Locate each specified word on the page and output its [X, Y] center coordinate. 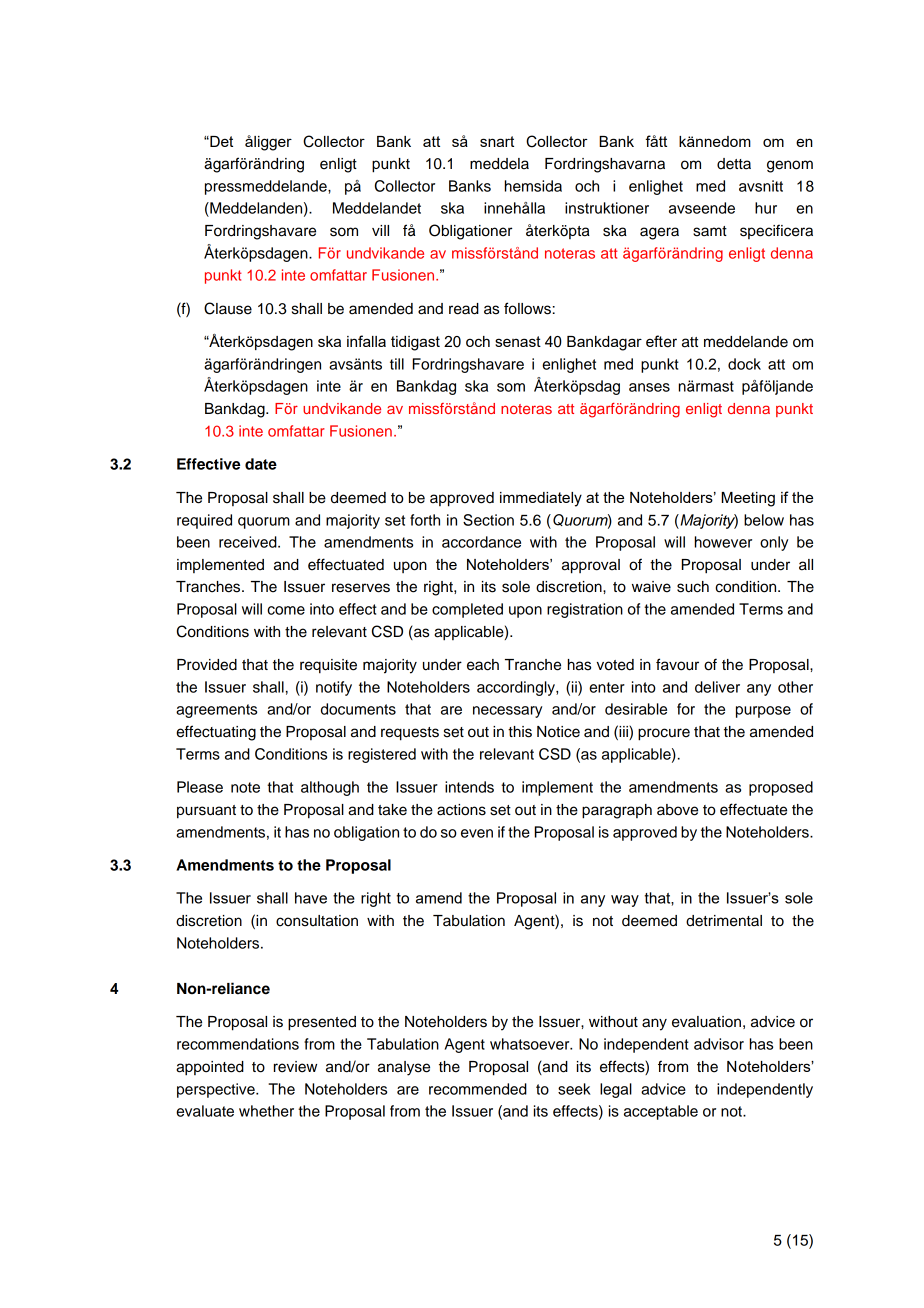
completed [467, 610]
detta [734, 164]
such [693, 587]
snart [497, 141]
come [286, 610]
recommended [478, 1089]
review [295, 1067]
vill [380, 230]
